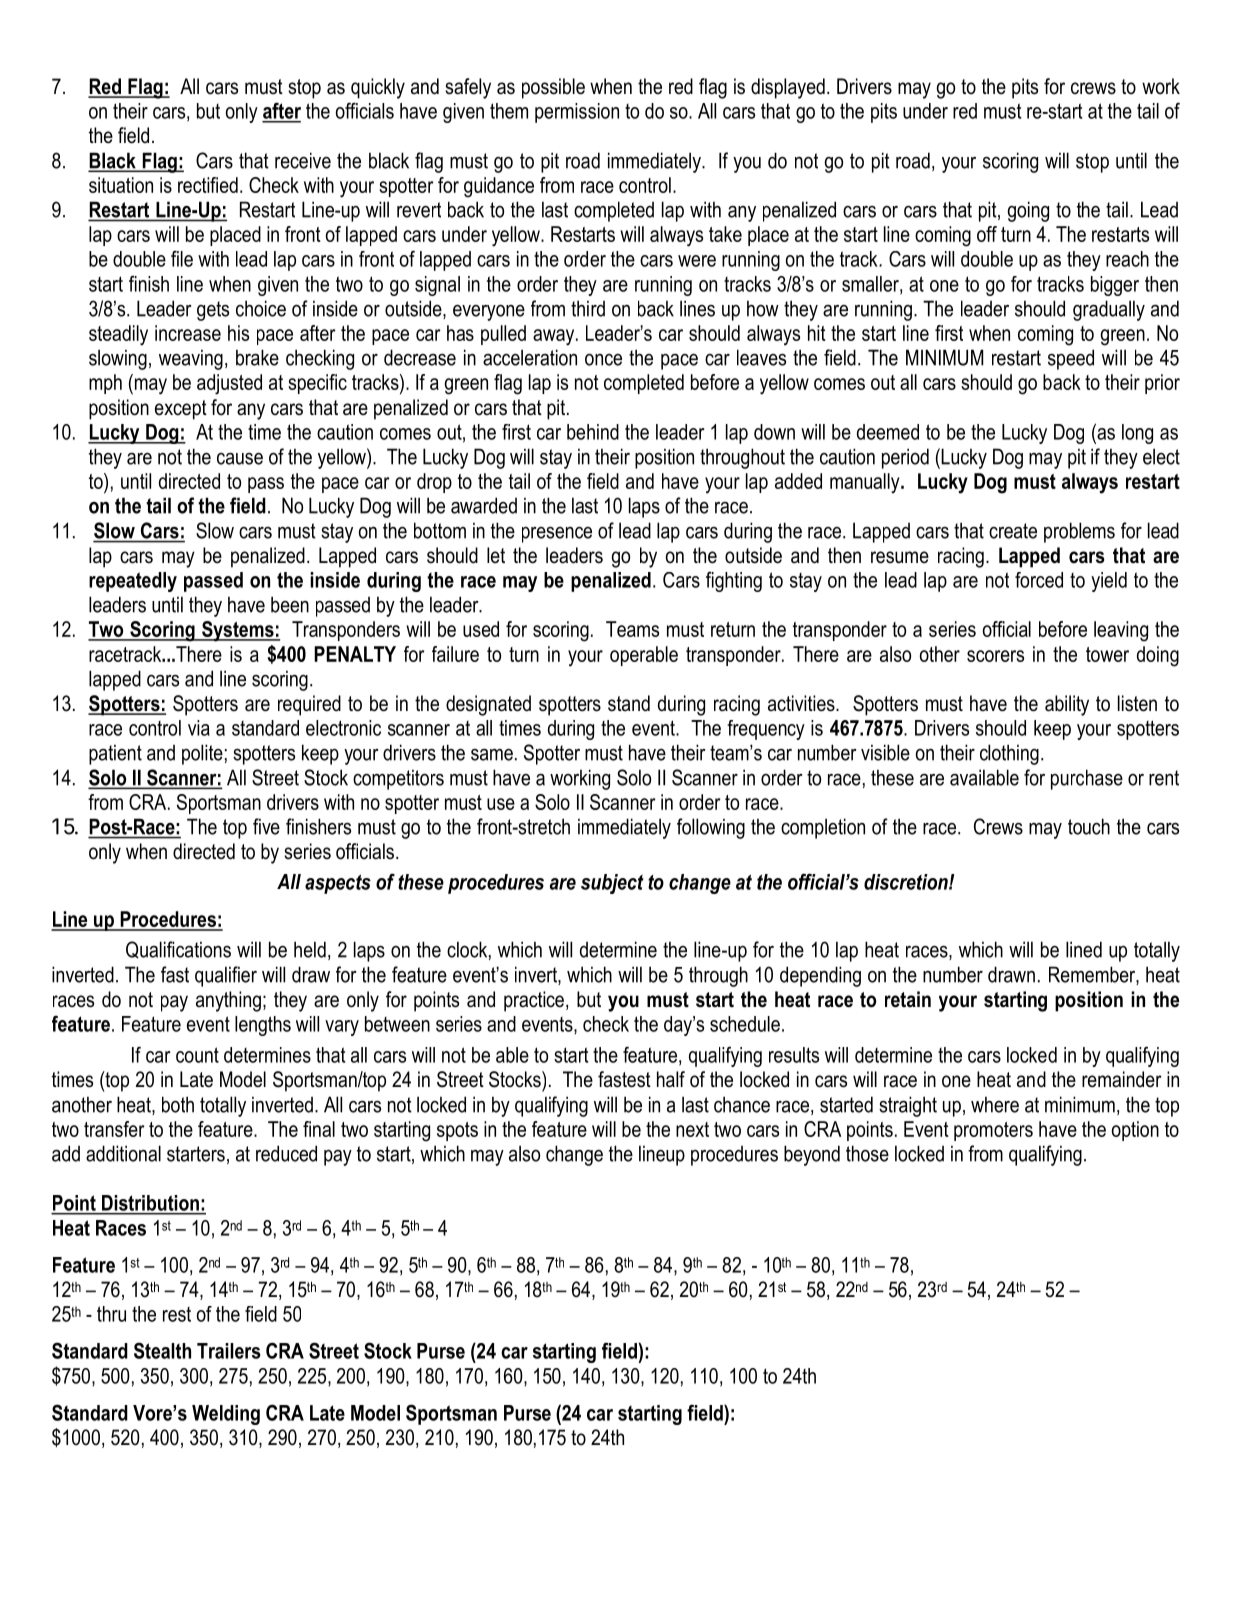 The height and width of the page is (1622, 1253). What do you see at coordinates (993, 1131) in the page?
I see `promoters` at bounding box center [993, 1131].
